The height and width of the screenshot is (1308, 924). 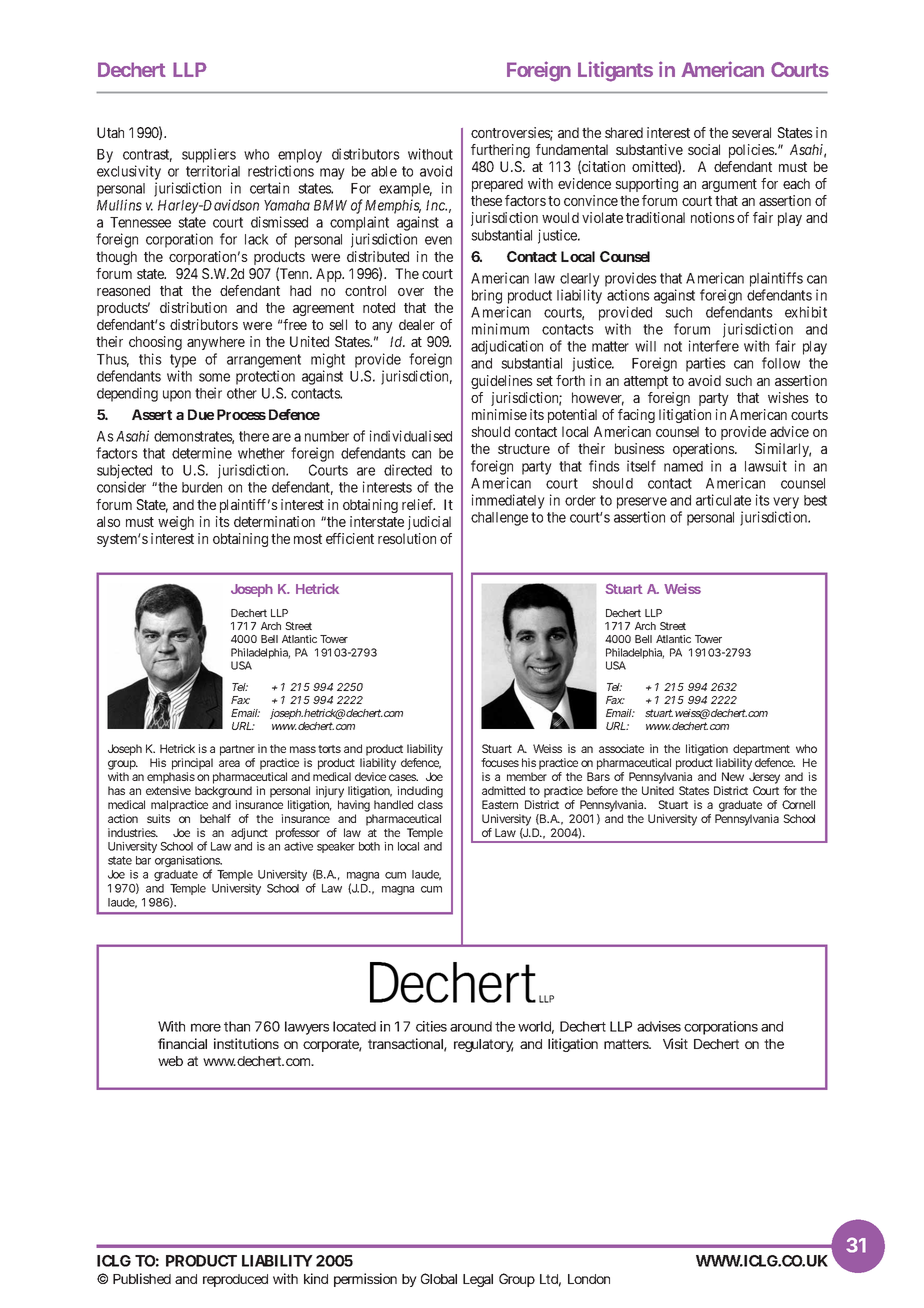 I want to click on more, so click(x=206, y=1027).
